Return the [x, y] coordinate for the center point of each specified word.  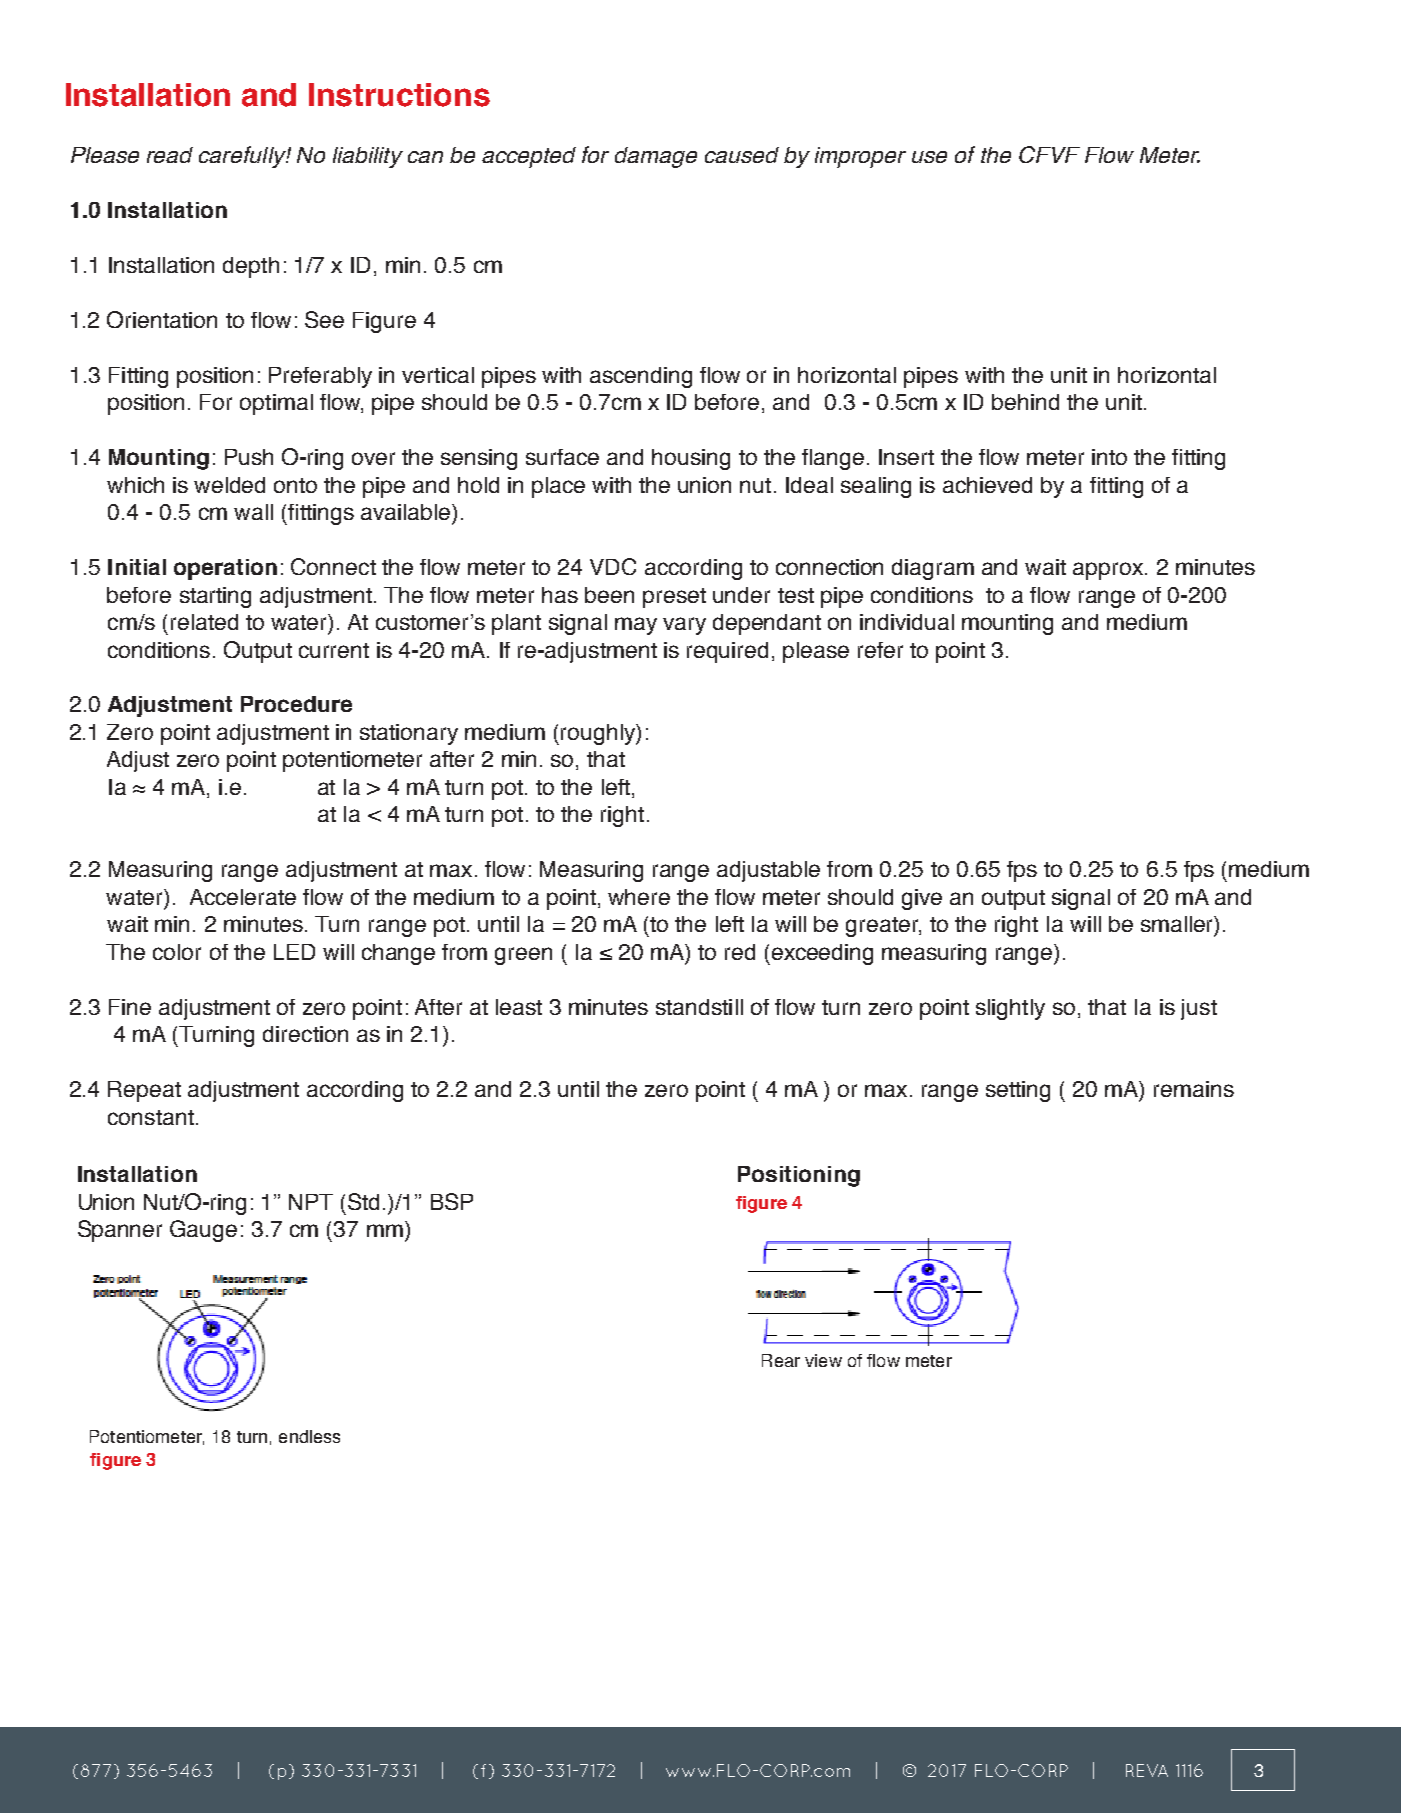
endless [309, 1436]
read [170, 155]
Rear [781, 1360]
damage [656, 157]
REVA [1147, 1770]
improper [860, 157]
